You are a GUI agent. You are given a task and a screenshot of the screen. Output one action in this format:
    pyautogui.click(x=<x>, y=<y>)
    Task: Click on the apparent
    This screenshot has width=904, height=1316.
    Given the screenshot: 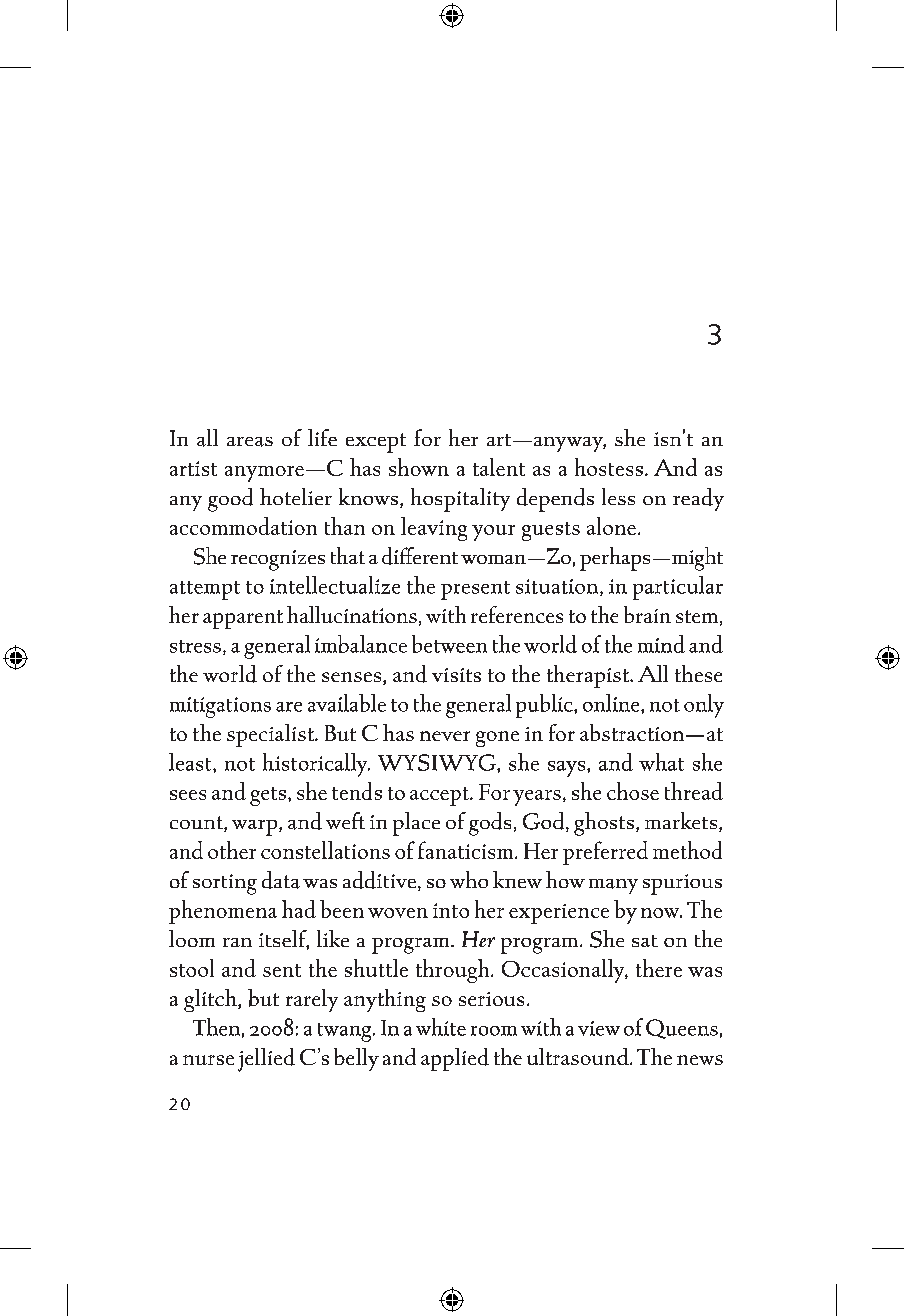 What is the action you would take?
    pyautogui.click(x=243, y=619)
